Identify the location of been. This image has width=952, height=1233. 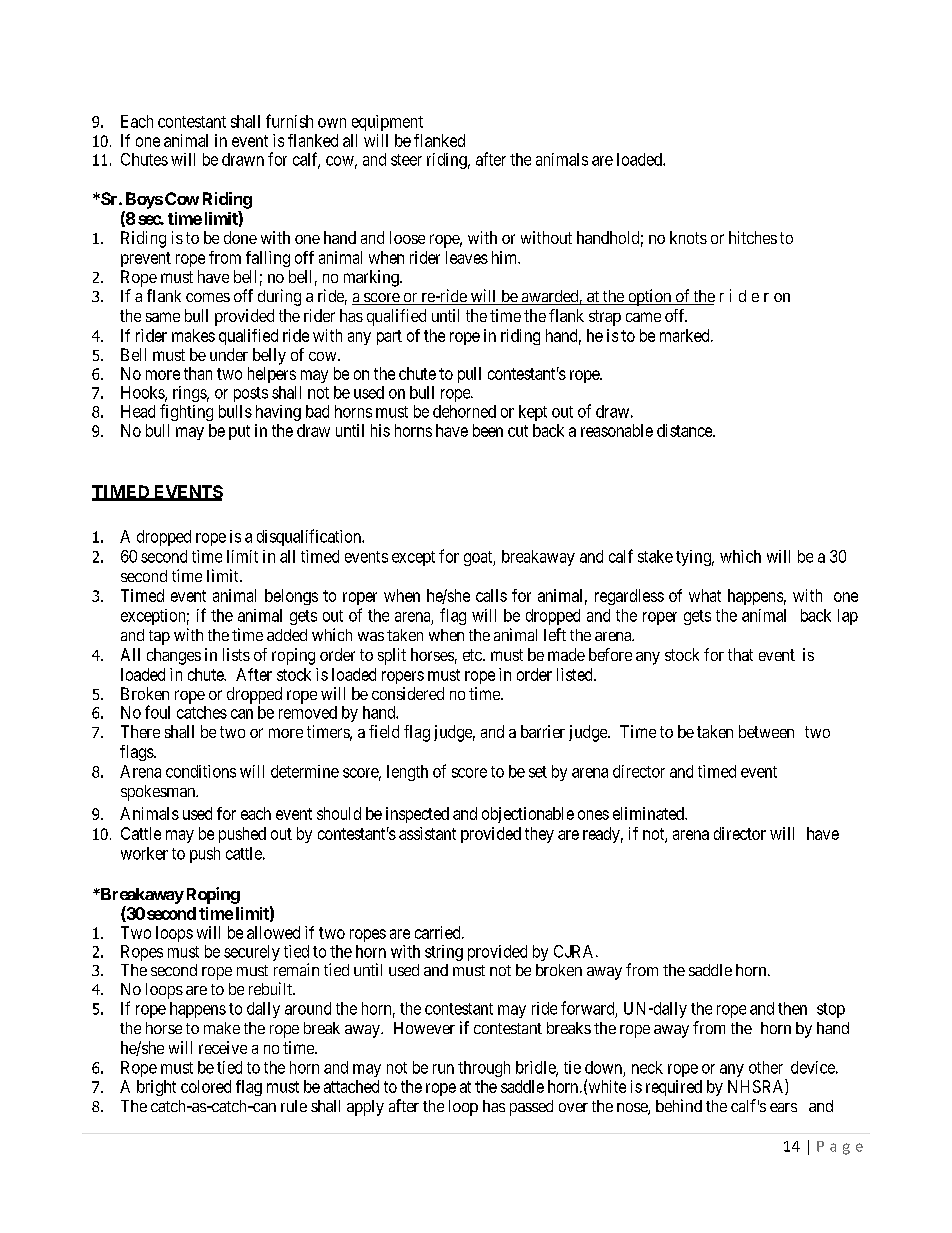
(488, 430).
